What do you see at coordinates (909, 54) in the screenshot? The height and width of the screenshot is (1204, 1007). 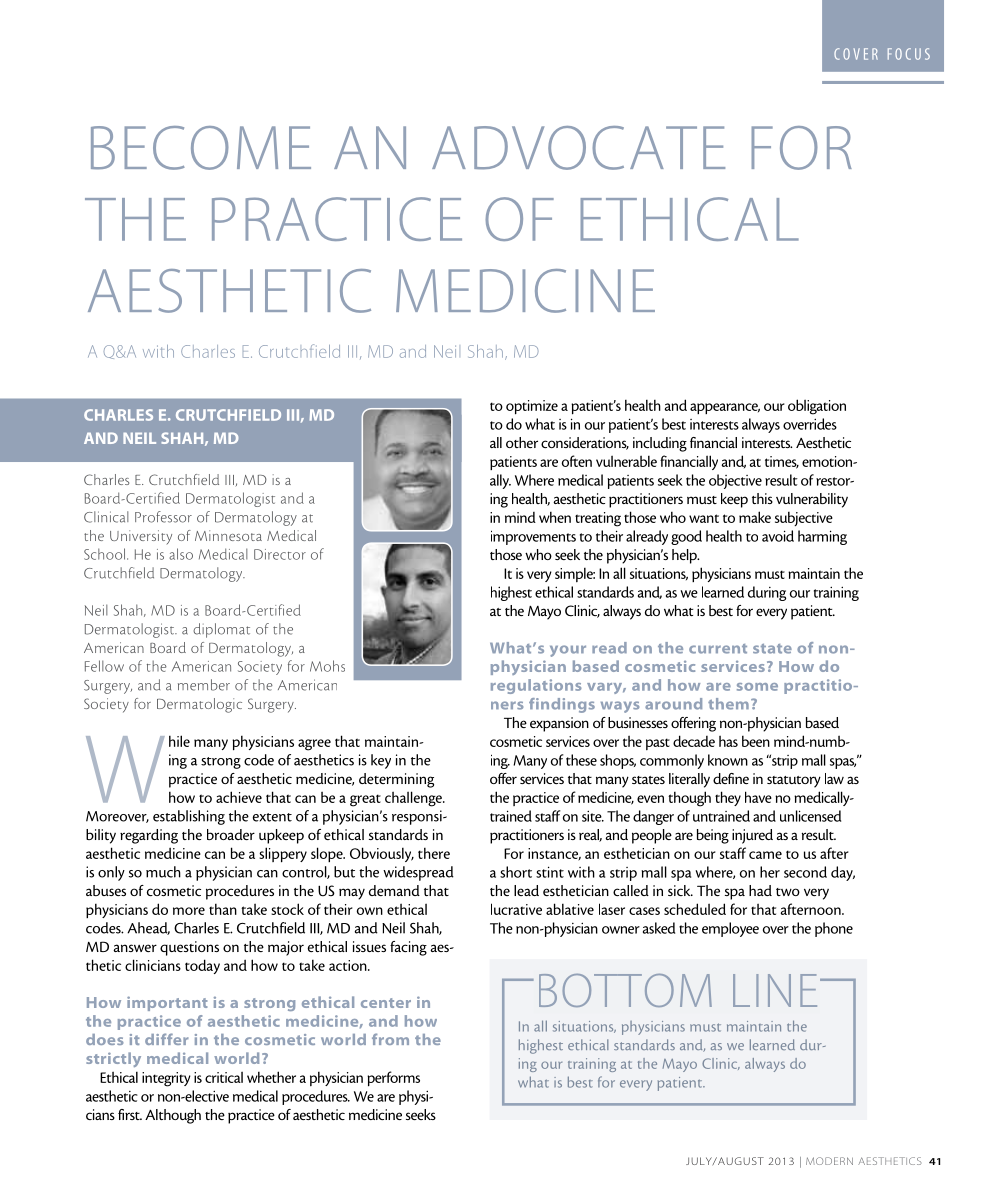 I see `focus` at bounding box center [909, 54].
